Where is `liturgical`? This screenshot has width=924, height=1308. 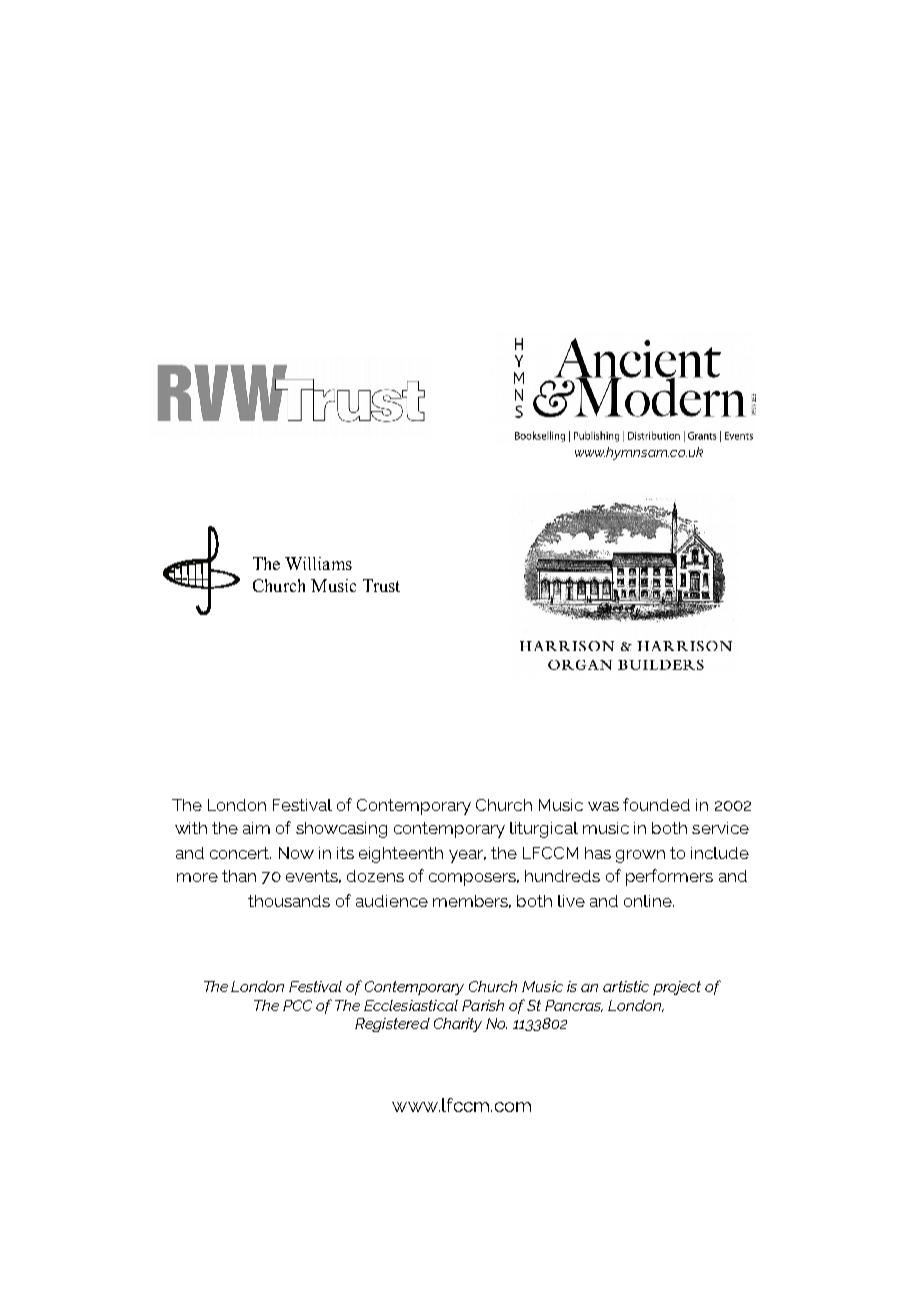
liturgical is located at coordinates (544, 830).
